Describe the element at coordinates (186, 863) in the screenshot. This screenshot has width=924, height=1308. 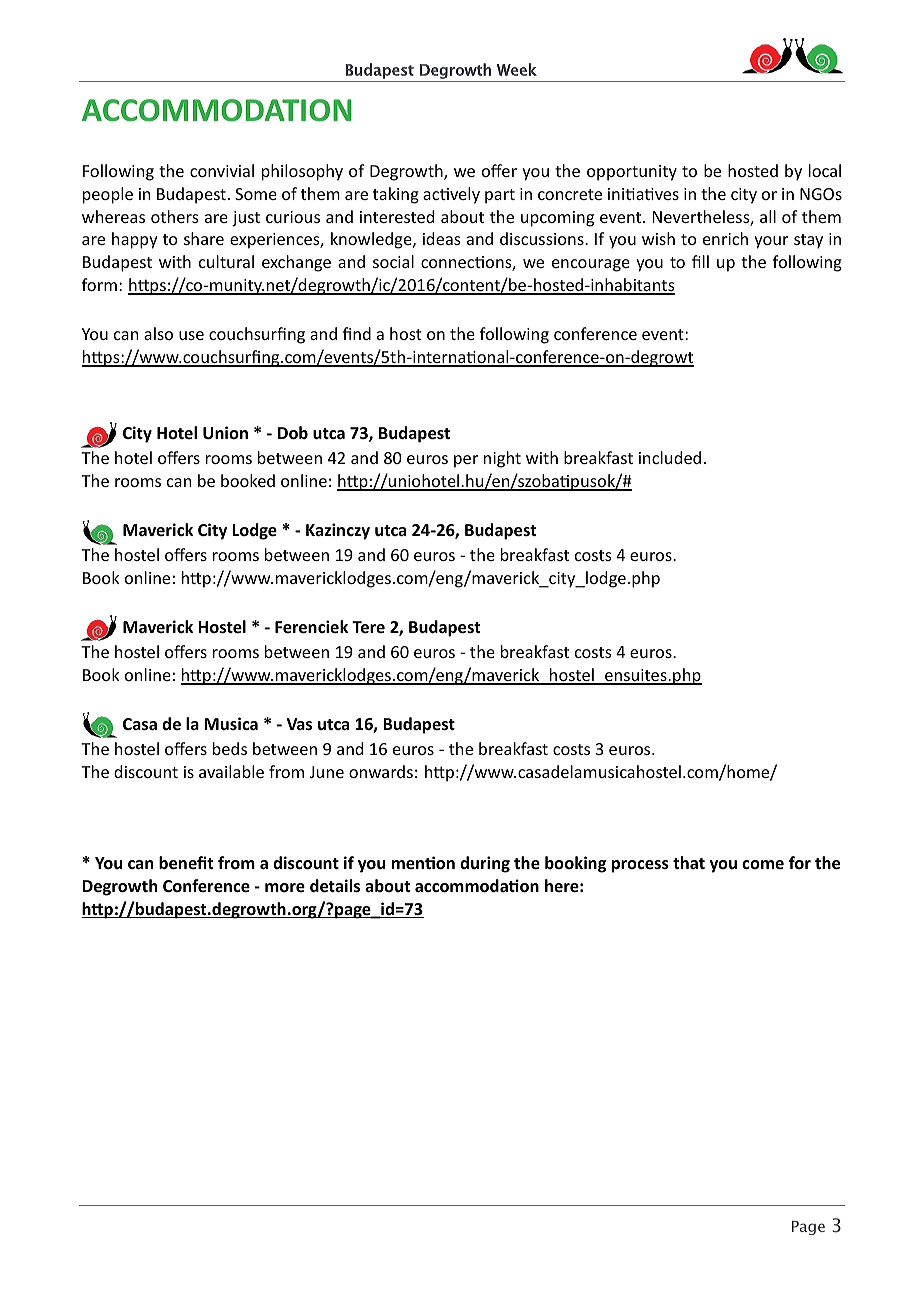
I see `benefit` at that location.
